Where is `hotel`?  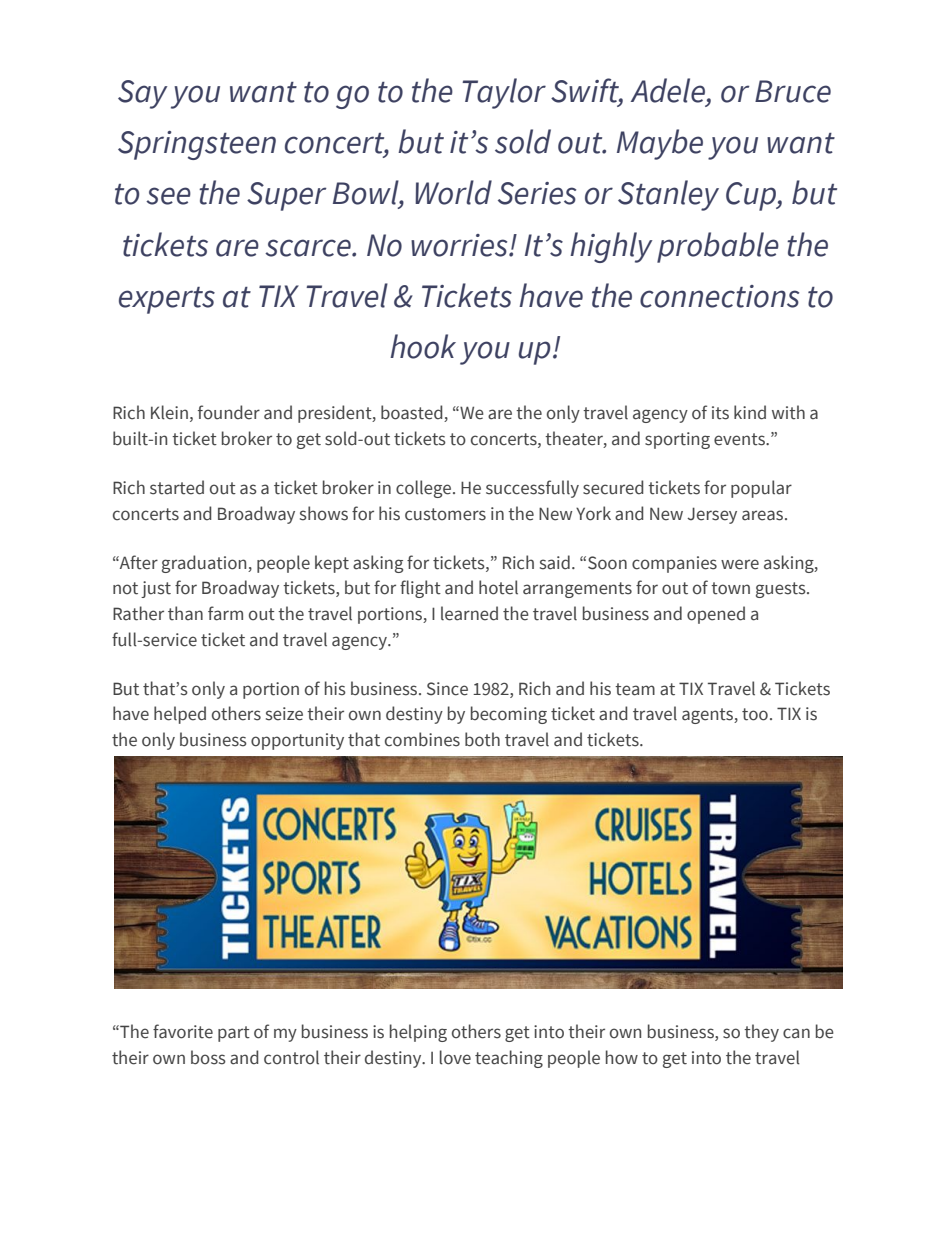
hotel is located at coordinates (498, 587).
